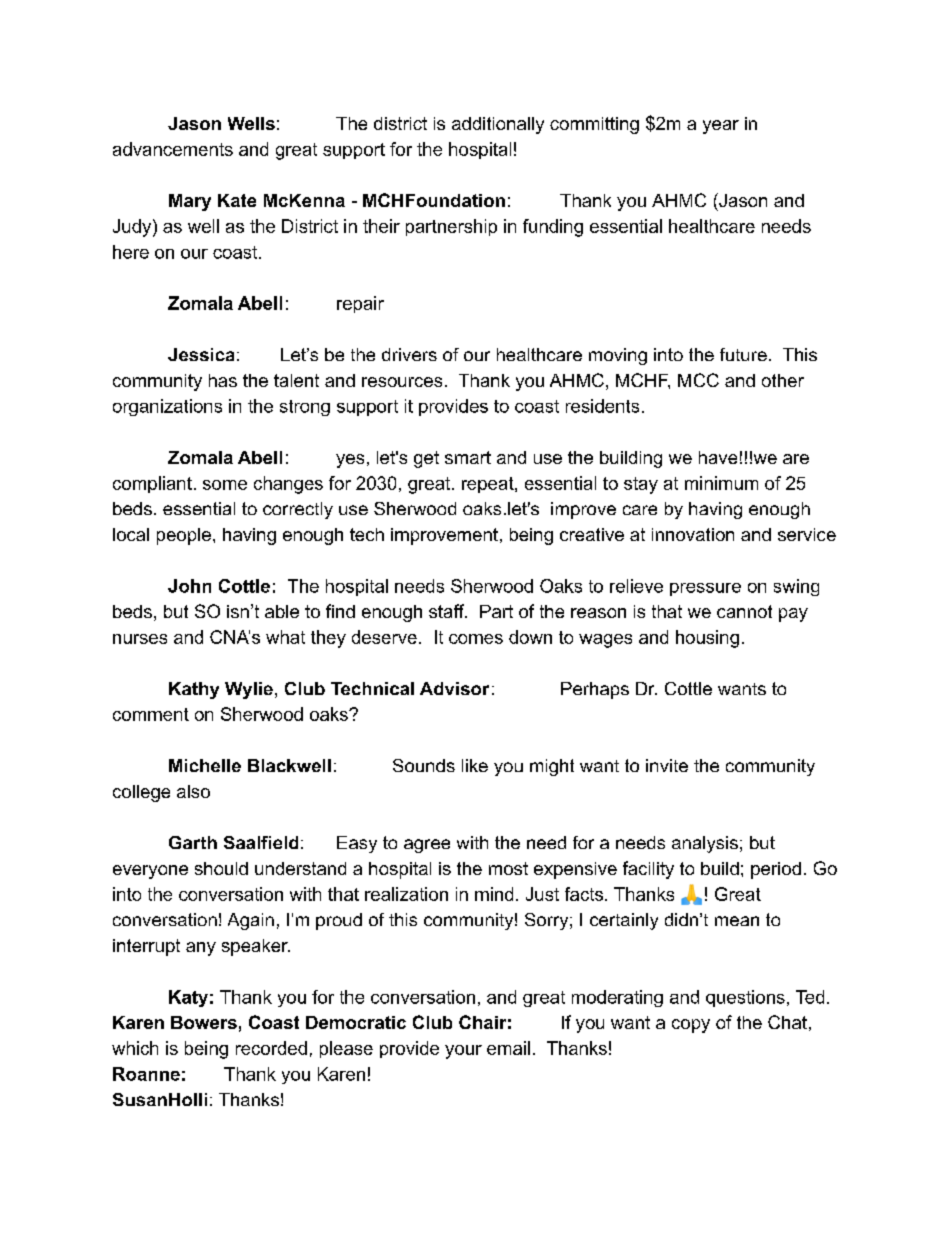 This screenshot has width=952, height=1233. What do you see at coordinates (721, 127) in the screenshot?
I see `year` at bounding box center [721, 127].
